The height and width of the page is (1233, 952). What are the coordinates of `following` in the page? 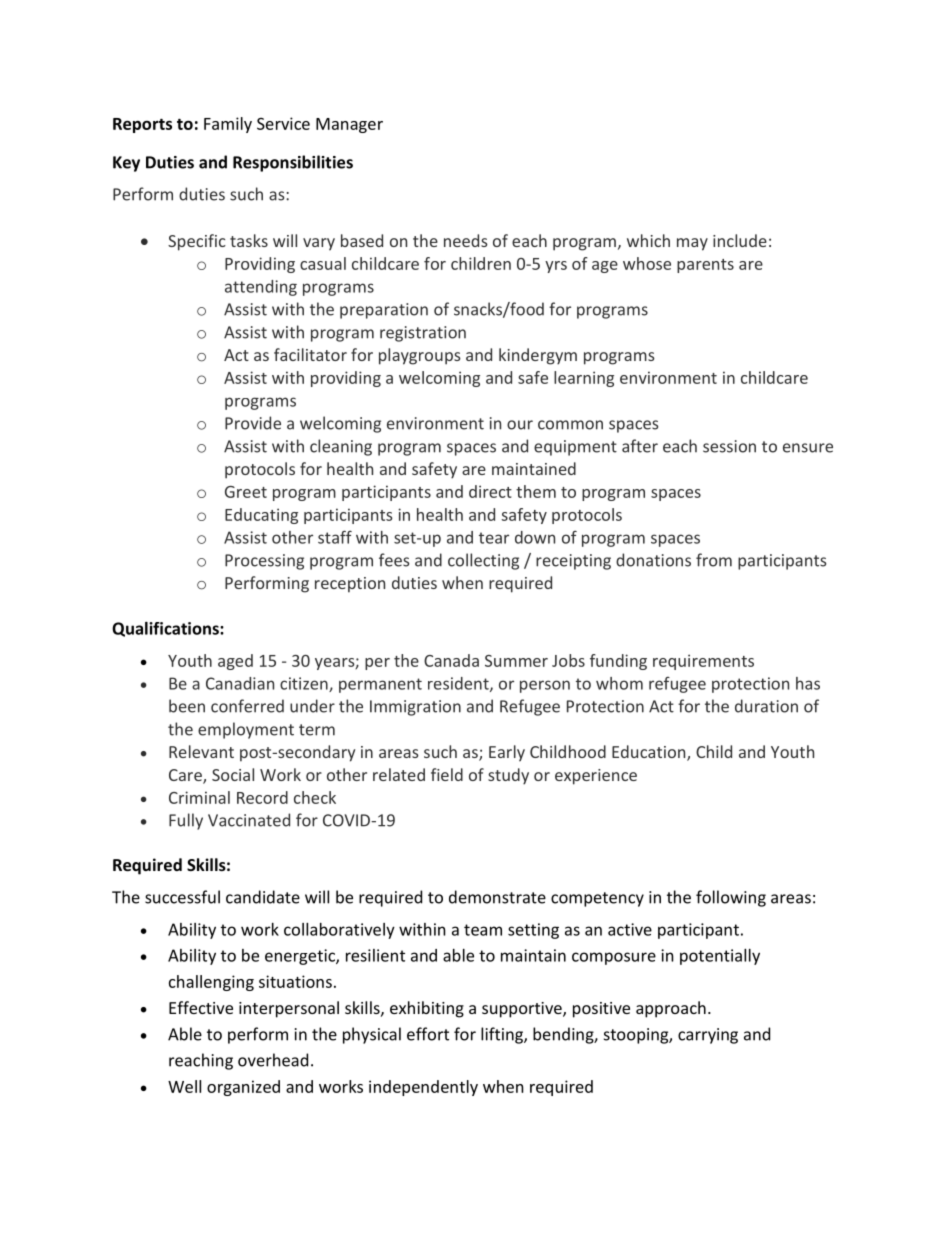 It's located at (731, 898).
